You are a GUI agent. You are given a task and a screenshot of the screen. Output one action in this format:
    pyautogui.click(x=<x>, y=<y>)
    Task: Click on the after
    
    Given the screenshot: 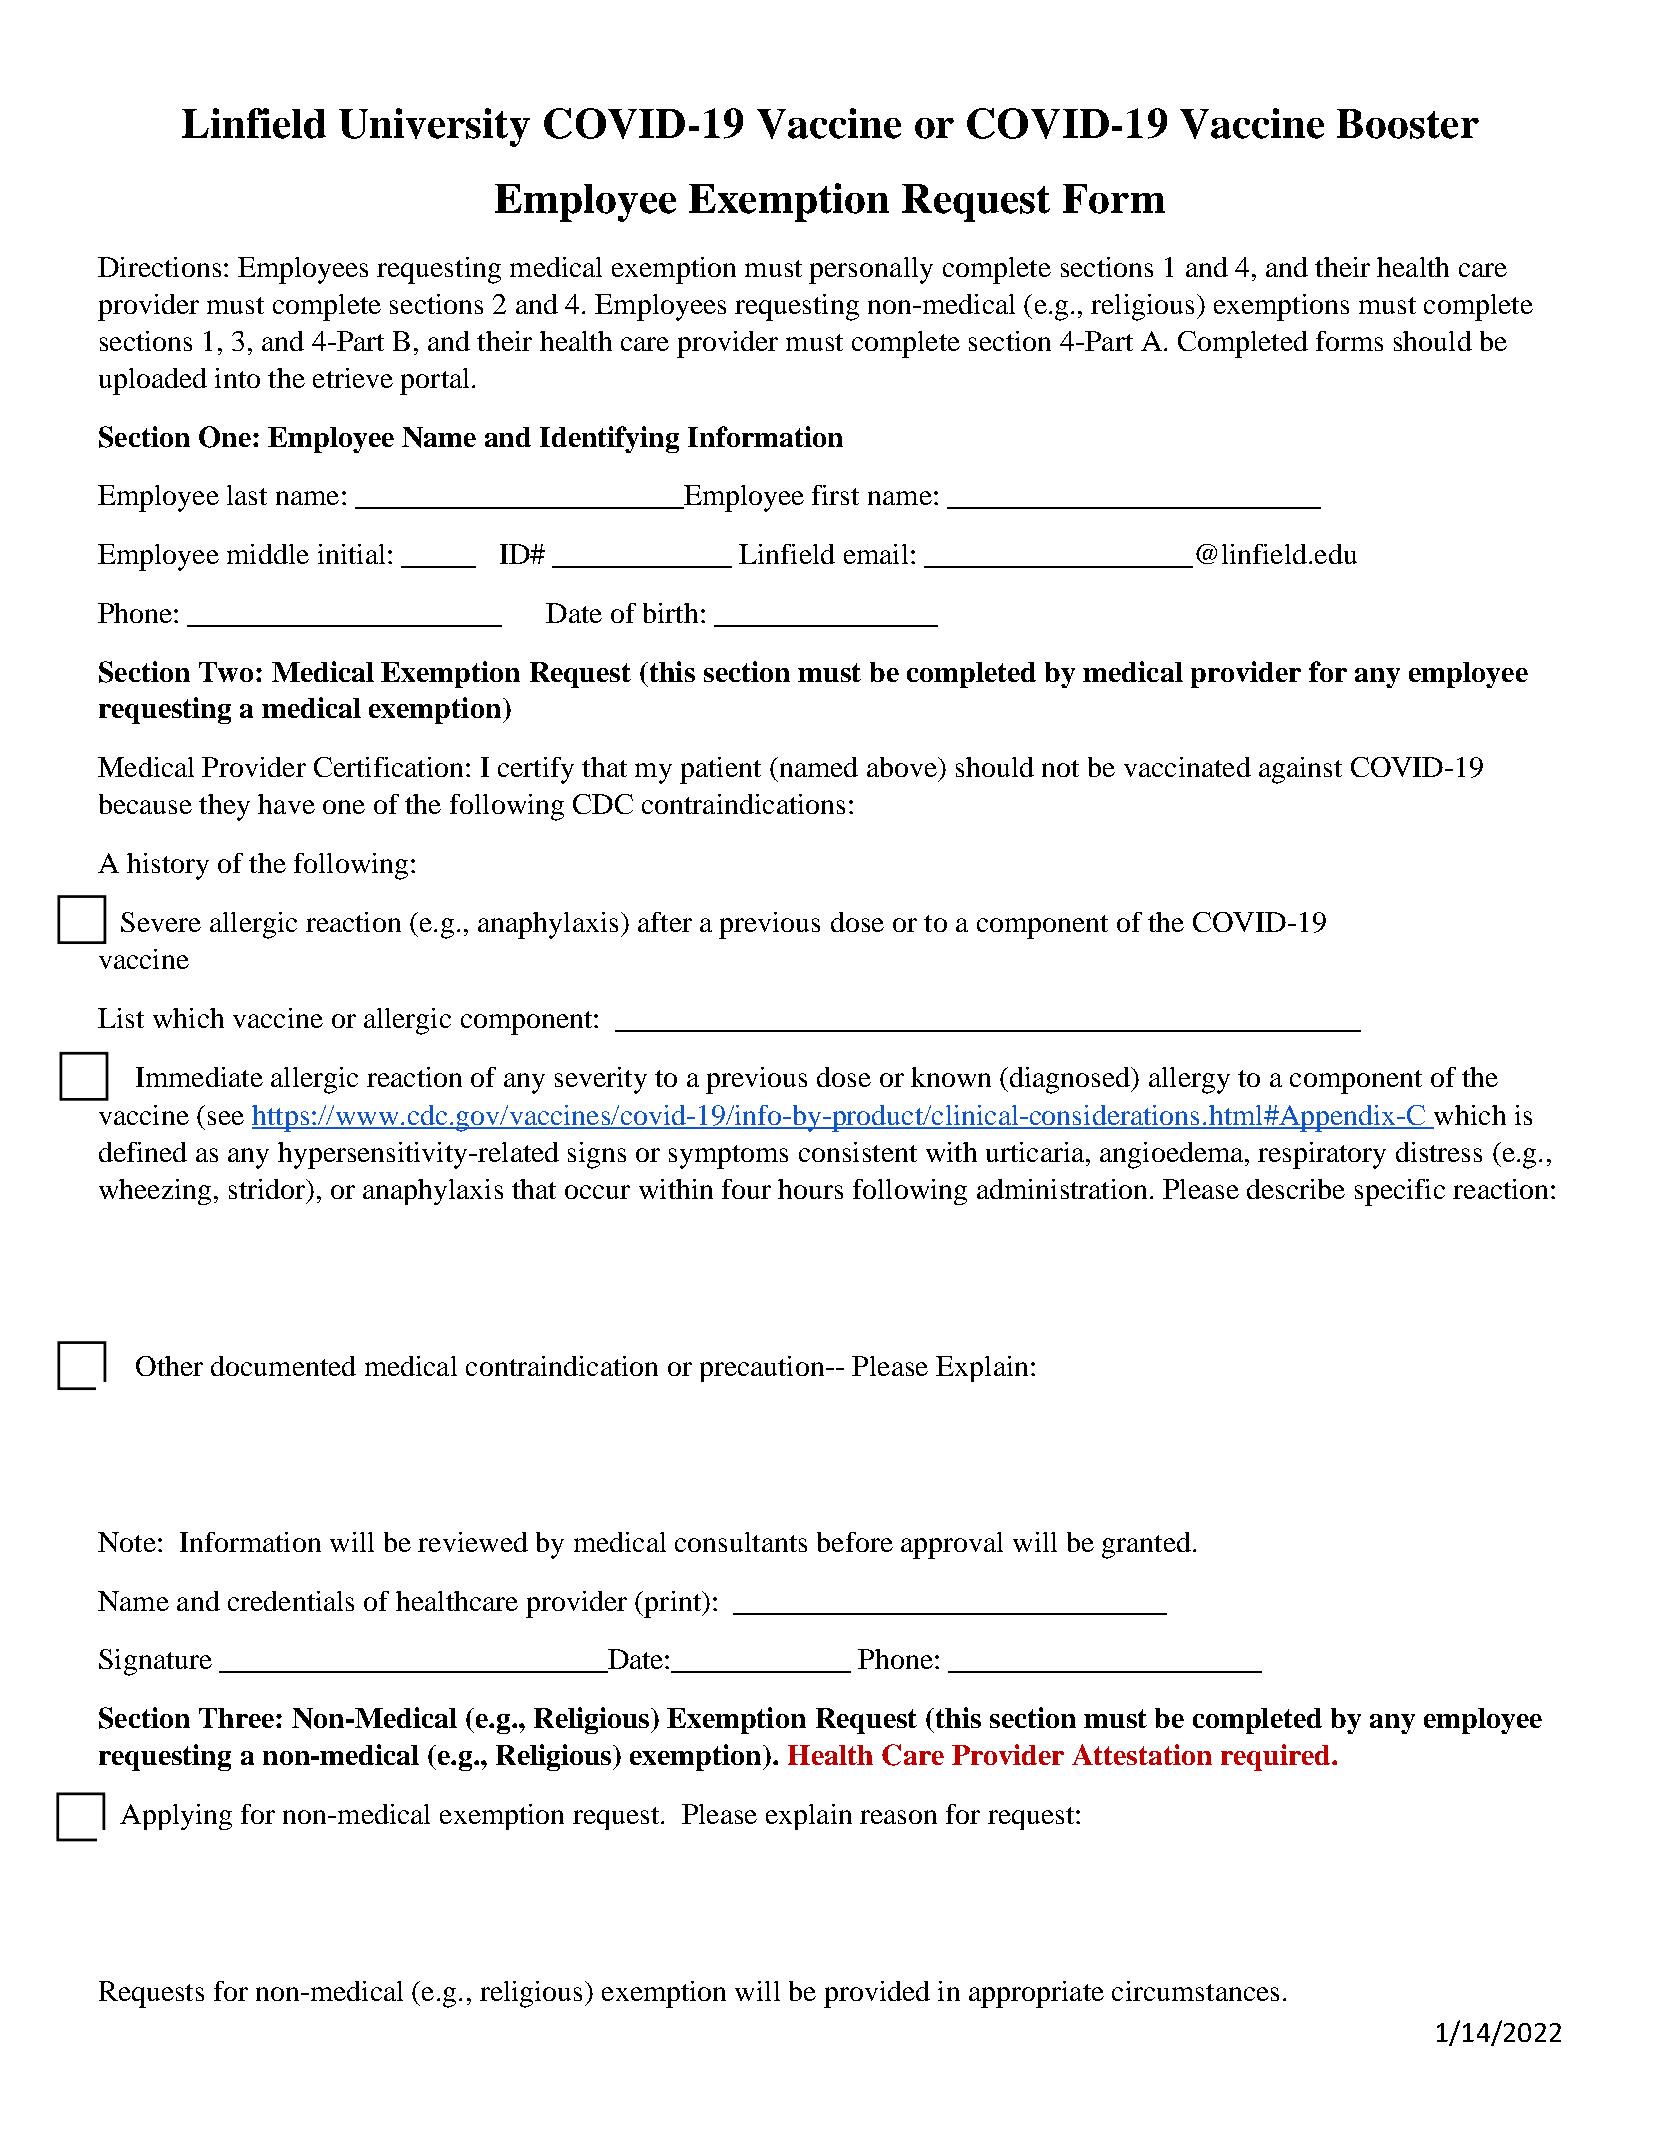 What is the action you would take?
    pyautogui.click(x=665, y=922)
